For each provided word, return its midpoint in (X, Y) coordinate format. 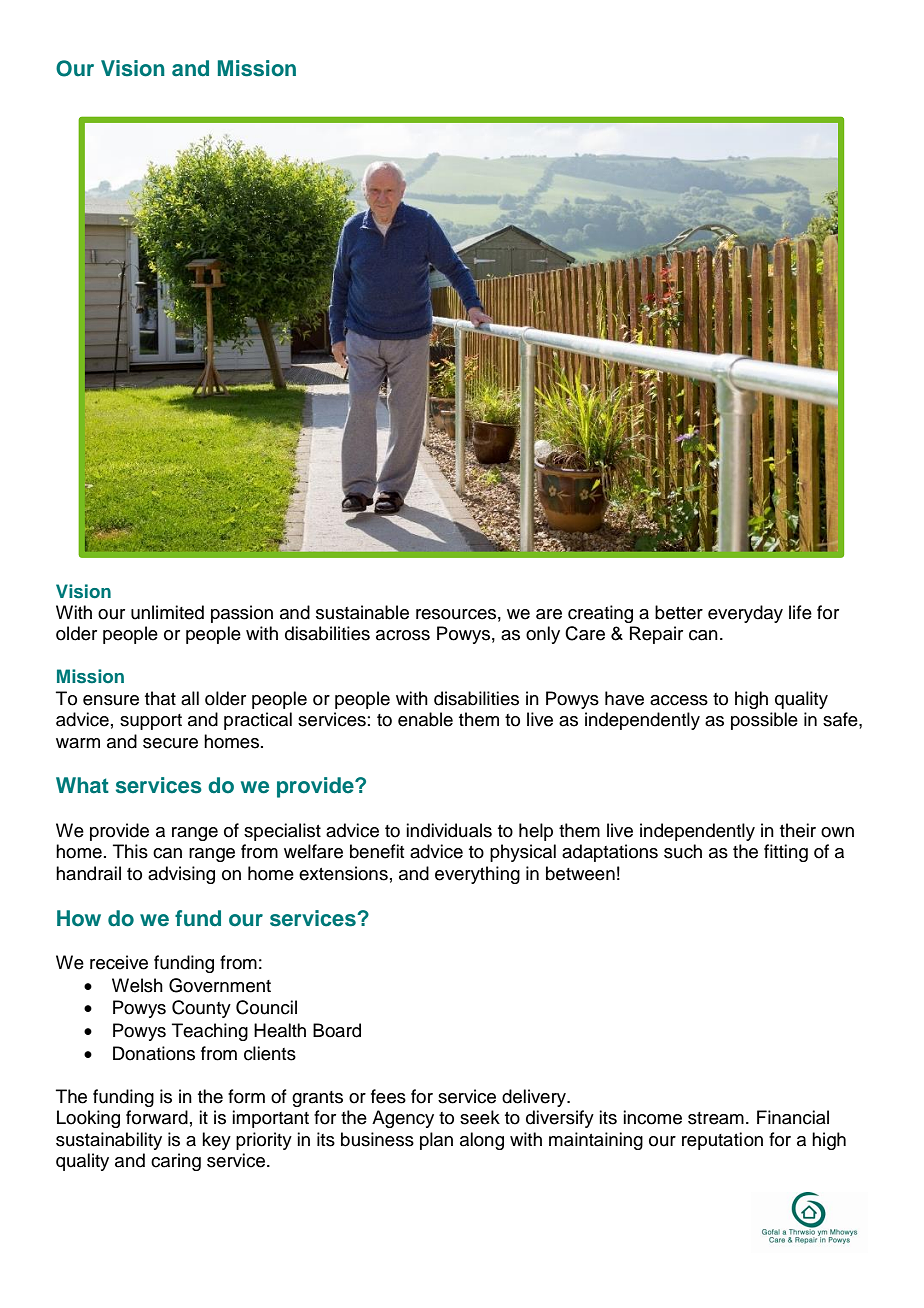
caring (176, 1162)
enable (425, 719)
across (403, 635)
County (201, 1009)
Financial (793, 1117)
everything (477, 875)
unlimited (167, 612)
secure (170, 743)
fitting (786, 853)
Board (337, 1030)
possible (764, 721)
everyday (745, 614)
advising (181, 875)
